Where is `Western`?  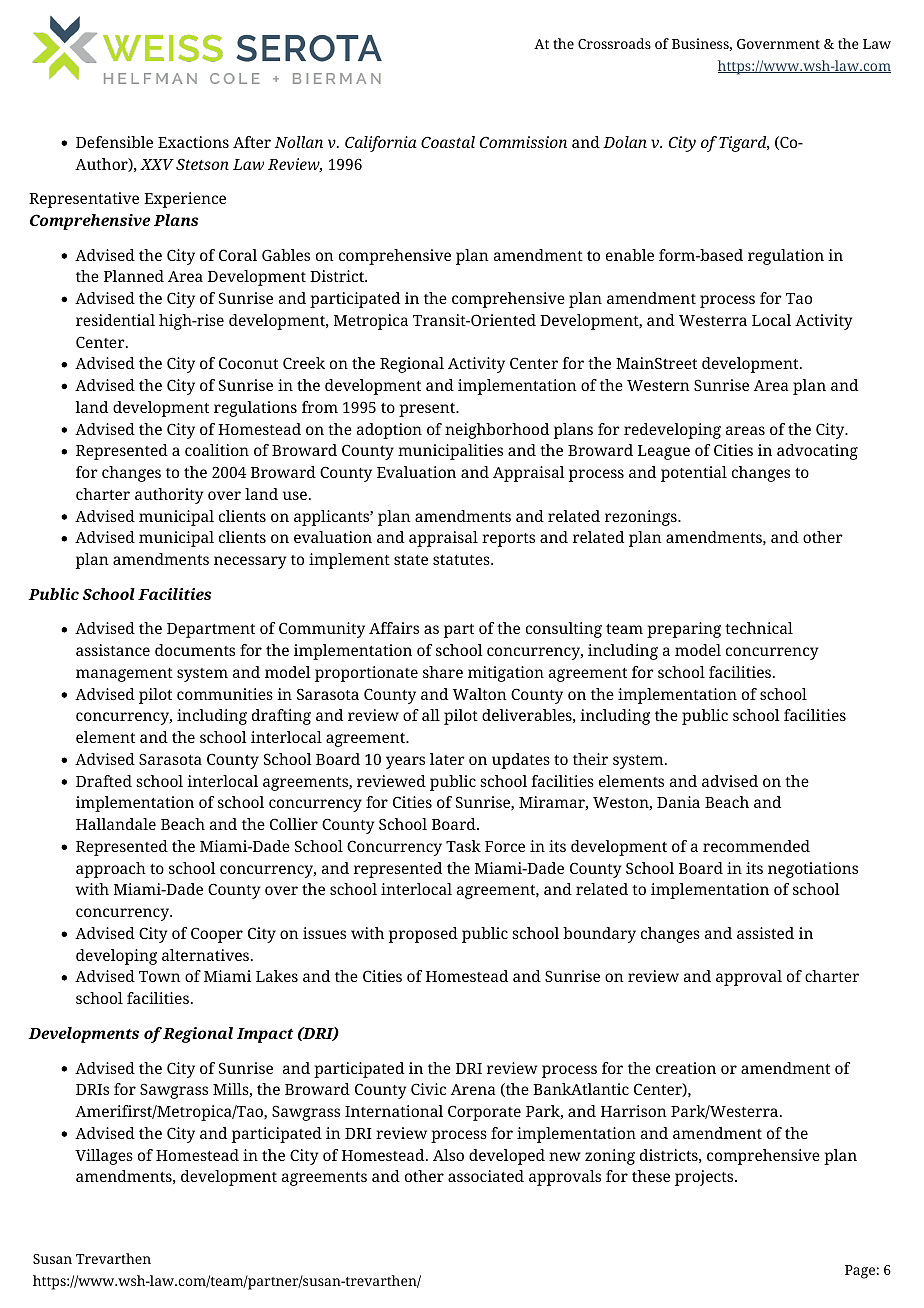 Western is located at coordinates (658, 385).
